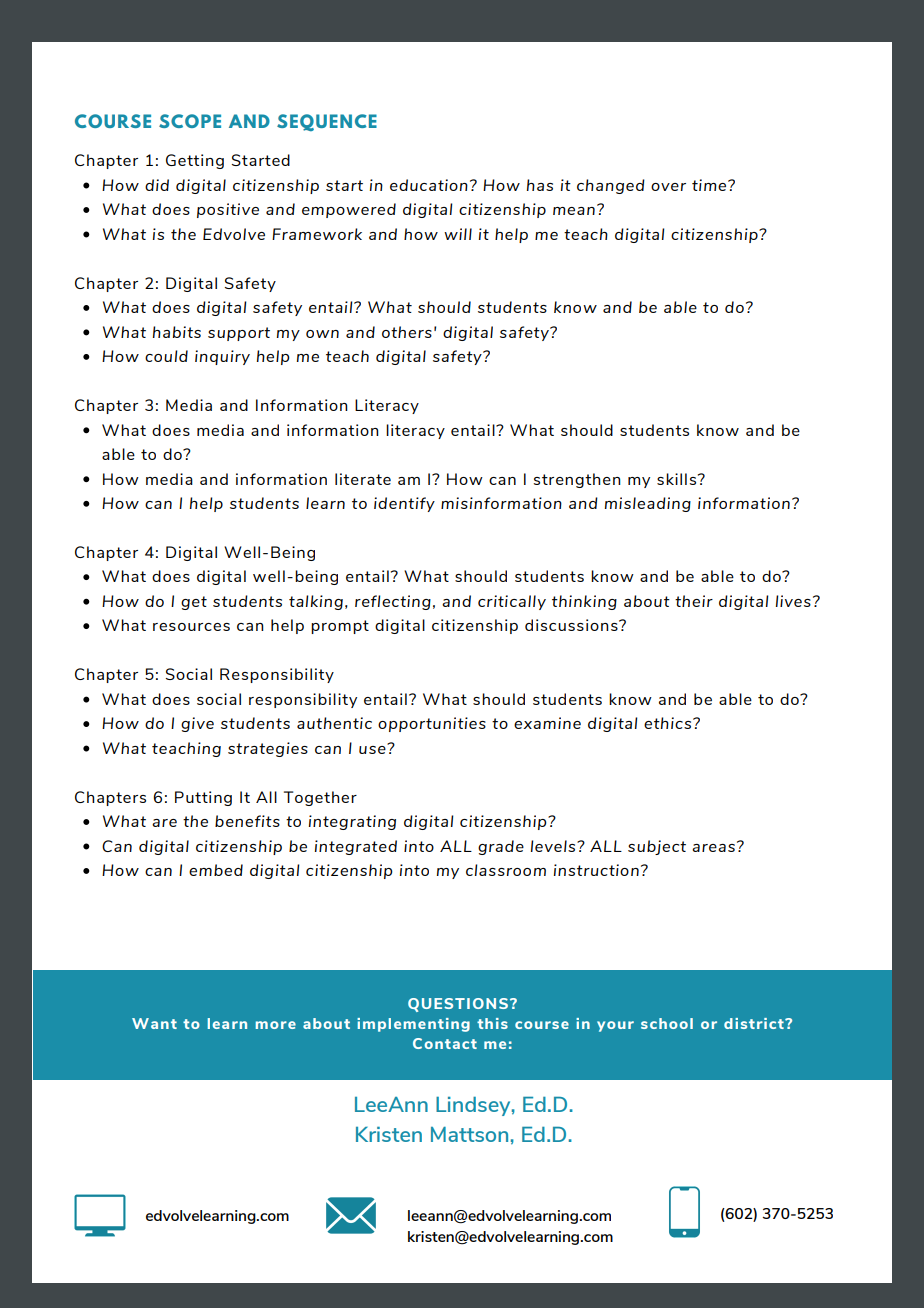 Image resolution: width=924 pixels, height=1308 pixels. What do you see at coordinates (429, 185) in the screenshot?
I see `education` at bounding box center [429, 185].
